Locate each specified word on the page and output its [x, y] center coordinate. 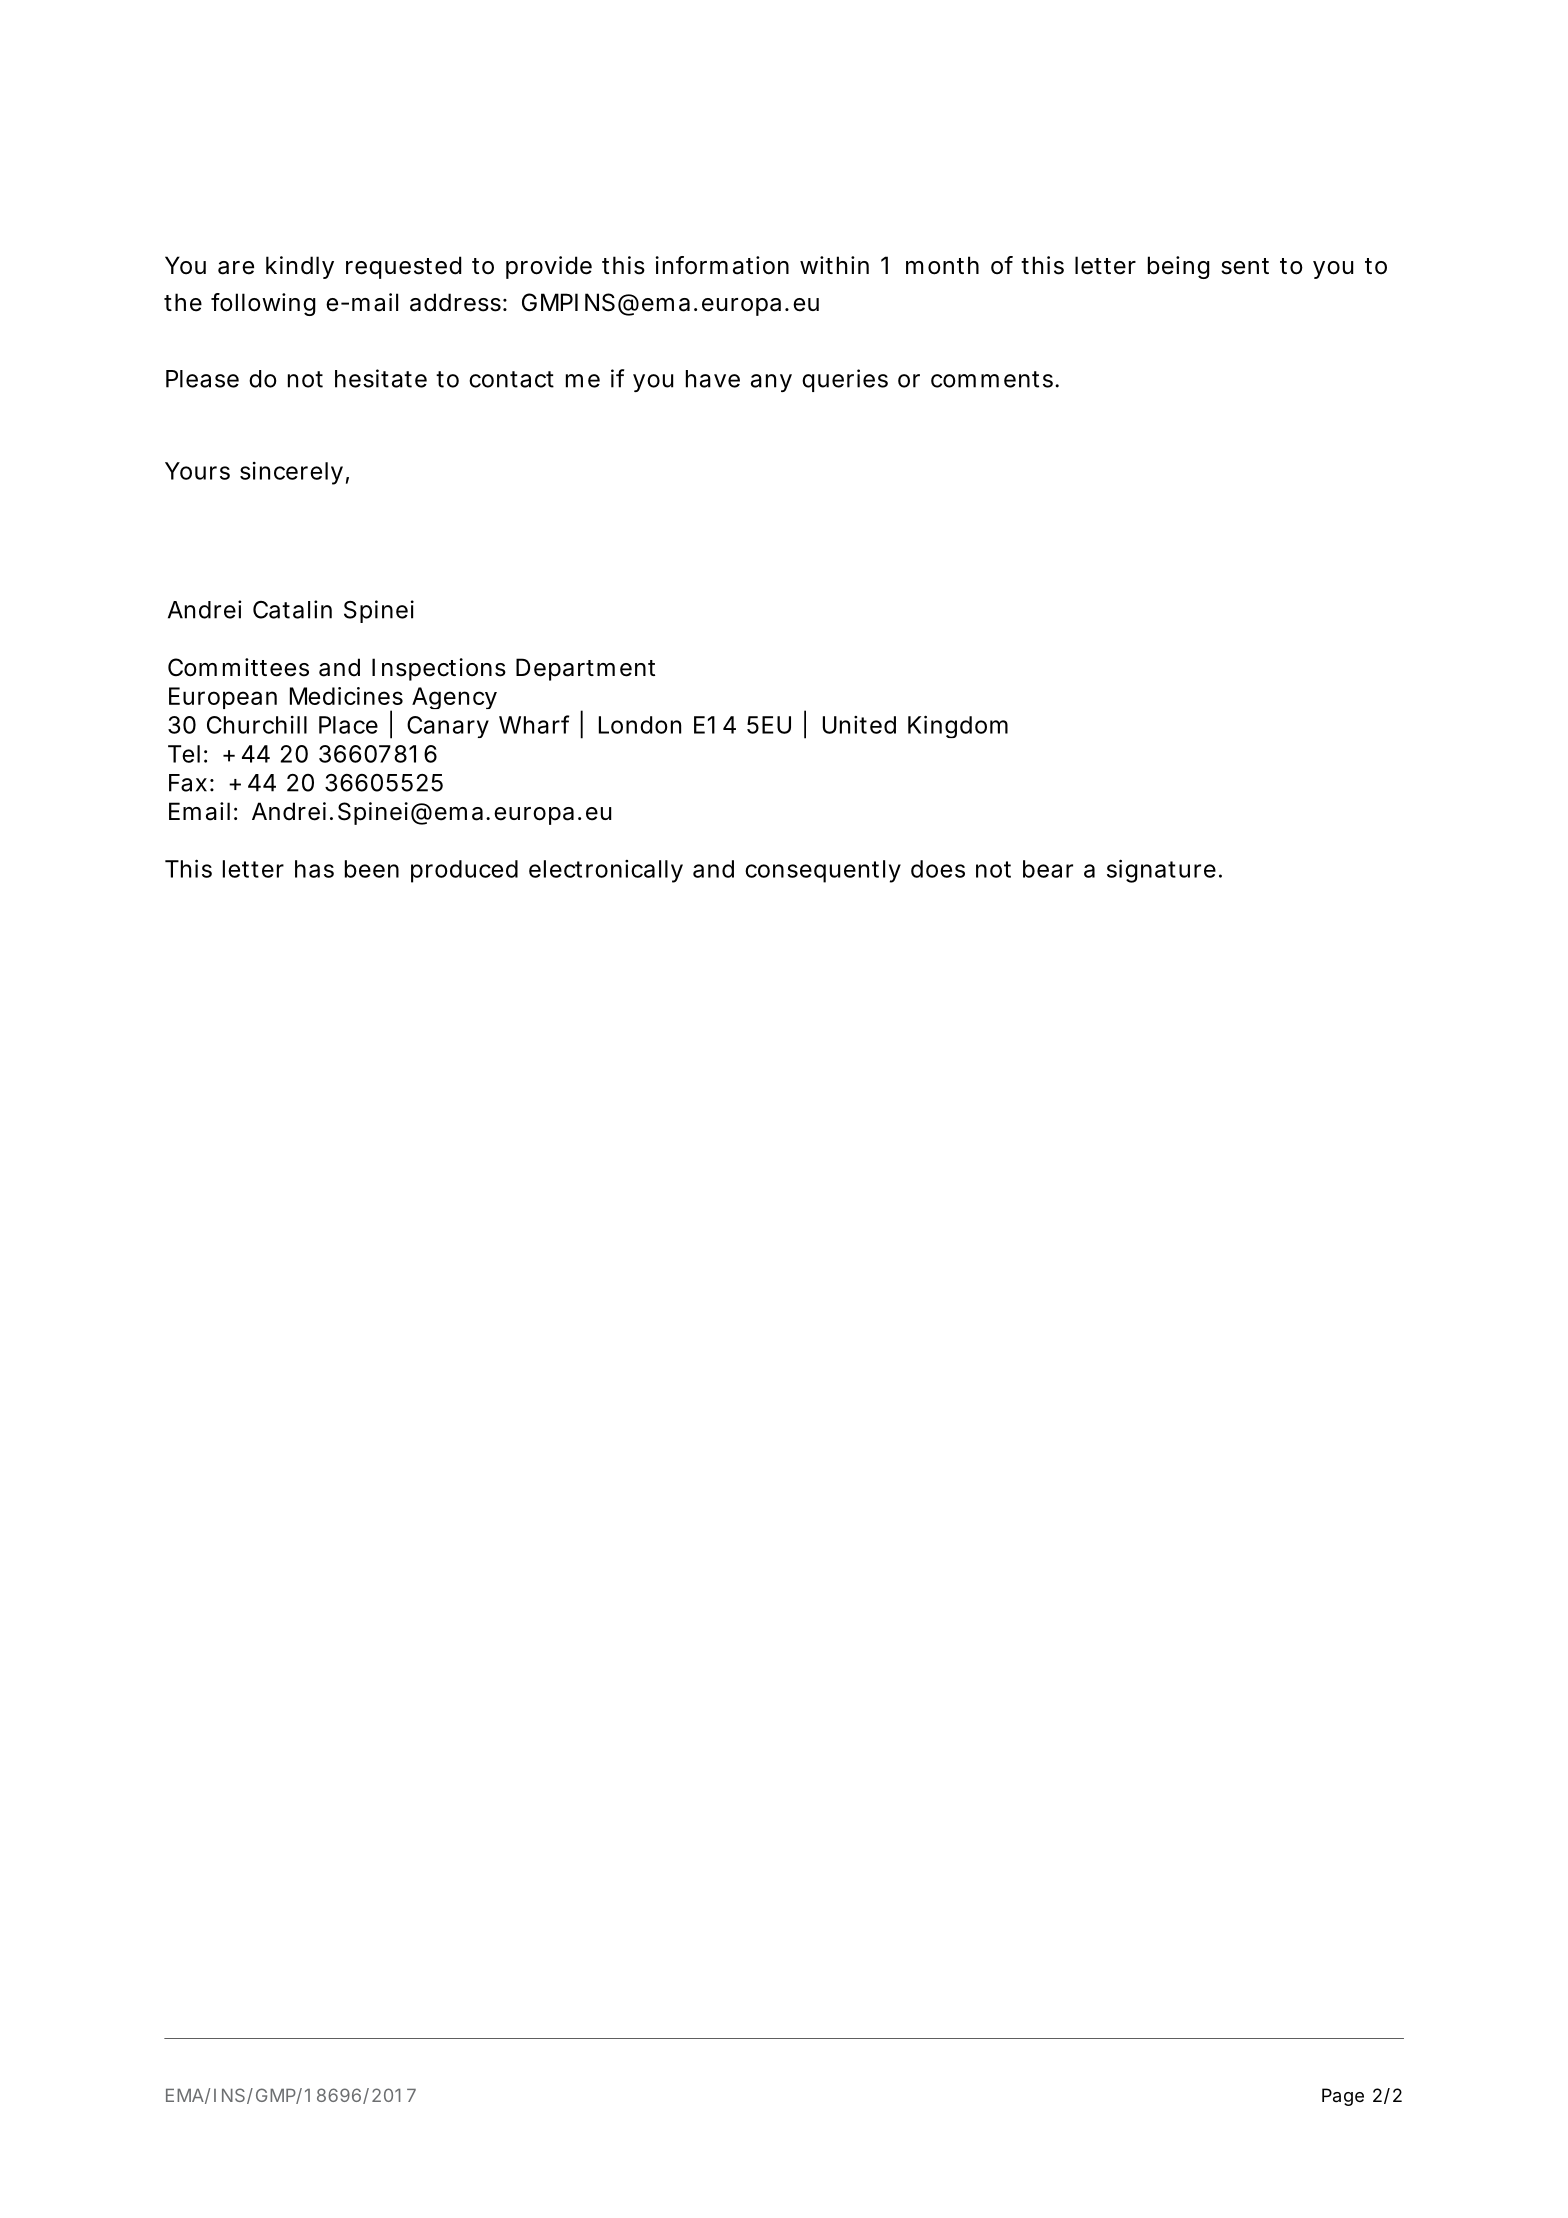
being [1179, 267]
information [722, 265]
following [263, 304]
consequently [823, 871]
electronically [606, 871]
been [372, 869]
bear [1048, 869]
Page [1343, 2097]
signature [1164, 871]
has [314, 869]
